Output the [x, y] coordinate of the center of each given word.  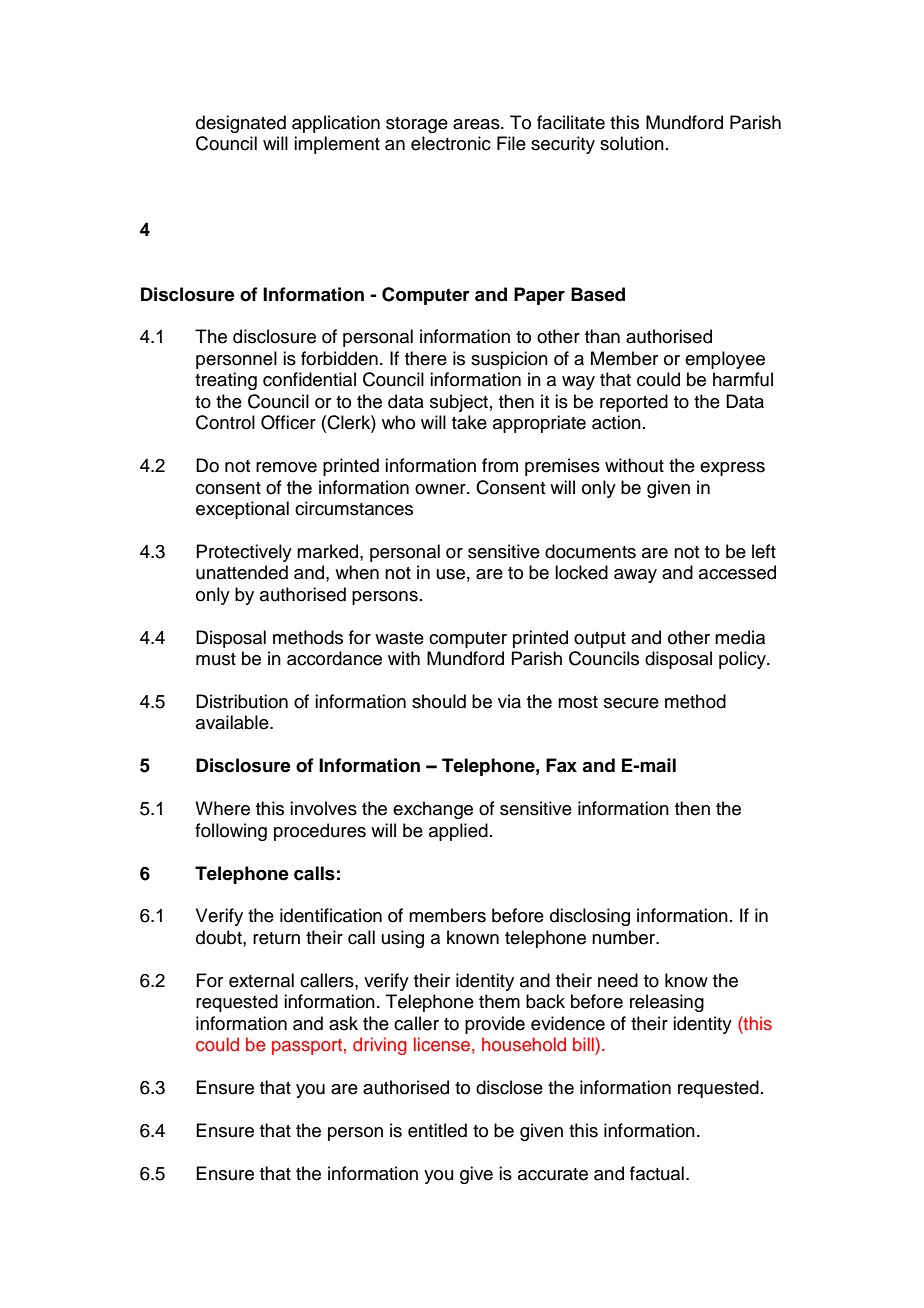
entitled [437, 1130]
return [276, 938]
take [469, 422]
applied [458, 832]
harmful [743, 379]
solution [632, 143]
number [625, 937]
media [740, 637]
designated [241, 124]
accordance [334, 658]
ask [343, 1023]
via [509, 701]
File [511, 143]
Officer [288, 422]
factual [657, 1173]
